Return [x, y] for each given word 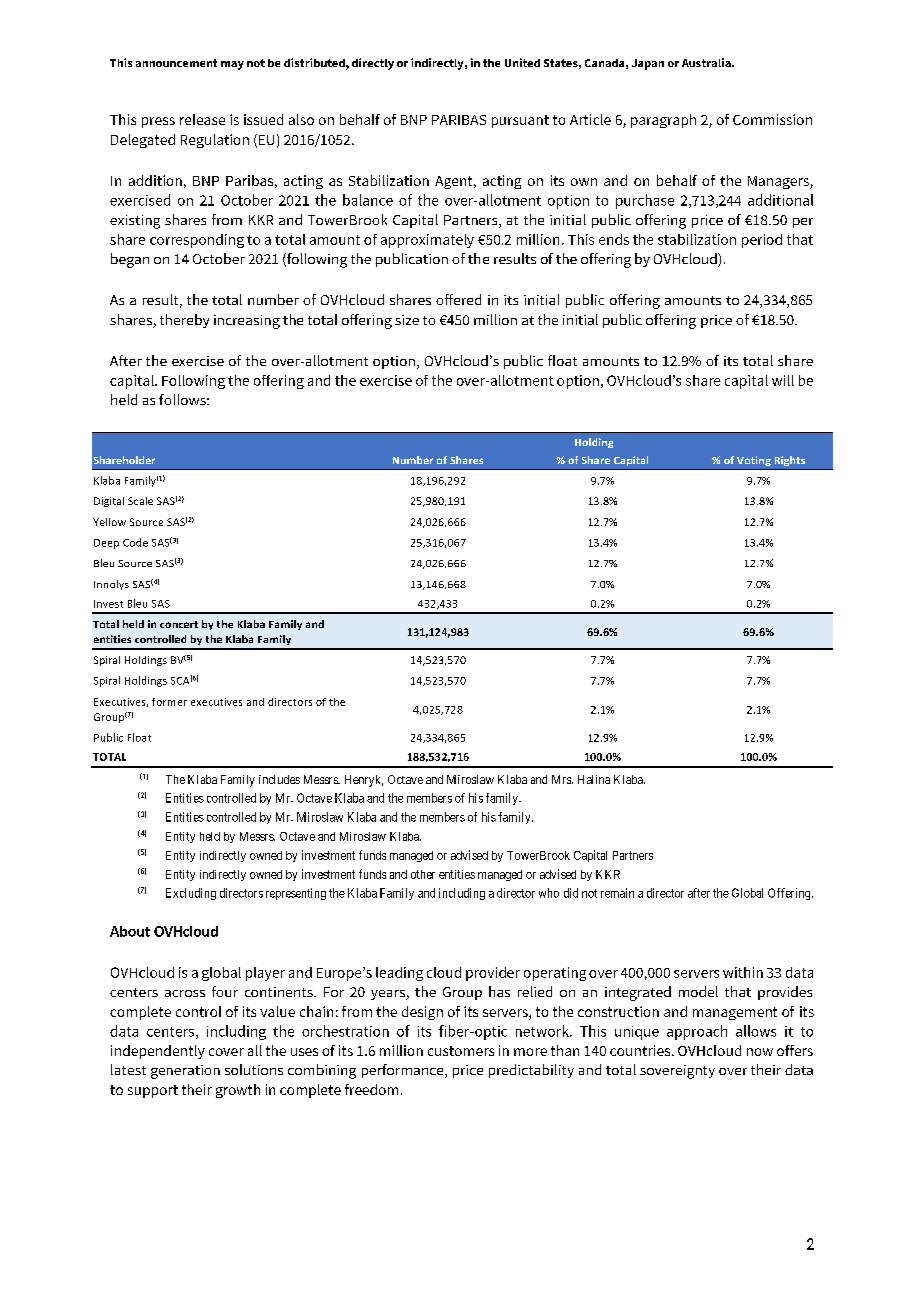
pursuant [520, 121]
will [783, 380]
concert [179, 624]
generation [185, 1072]
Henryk [364, 781]
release [202, 119]
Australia [707, 62]
